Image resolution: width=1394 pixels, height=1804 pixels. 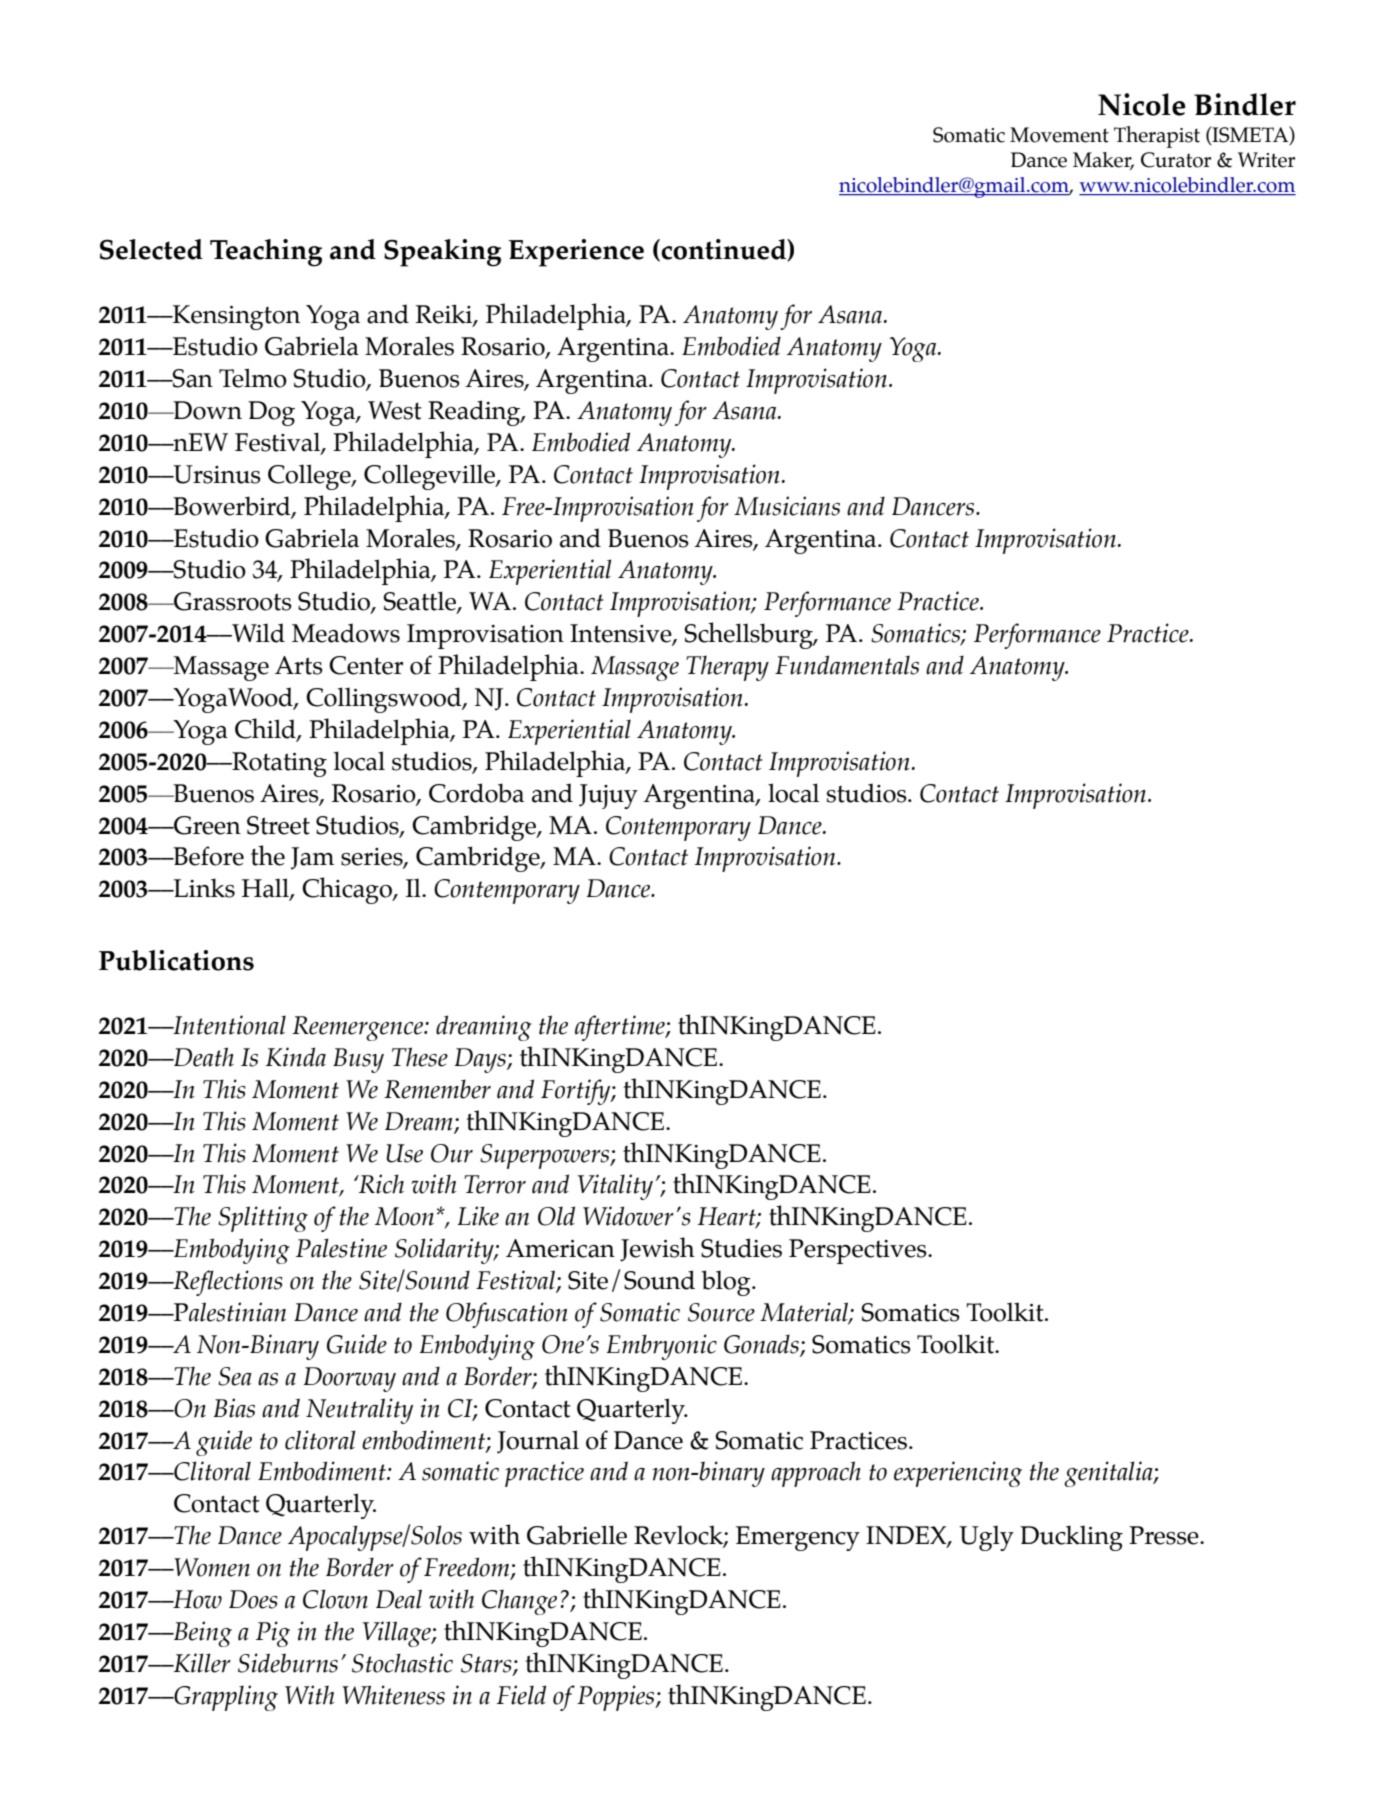 What do you see at coordinates (288, 1663) in the image?
I see `Sideburns` at bounding box center [288, 1663].
